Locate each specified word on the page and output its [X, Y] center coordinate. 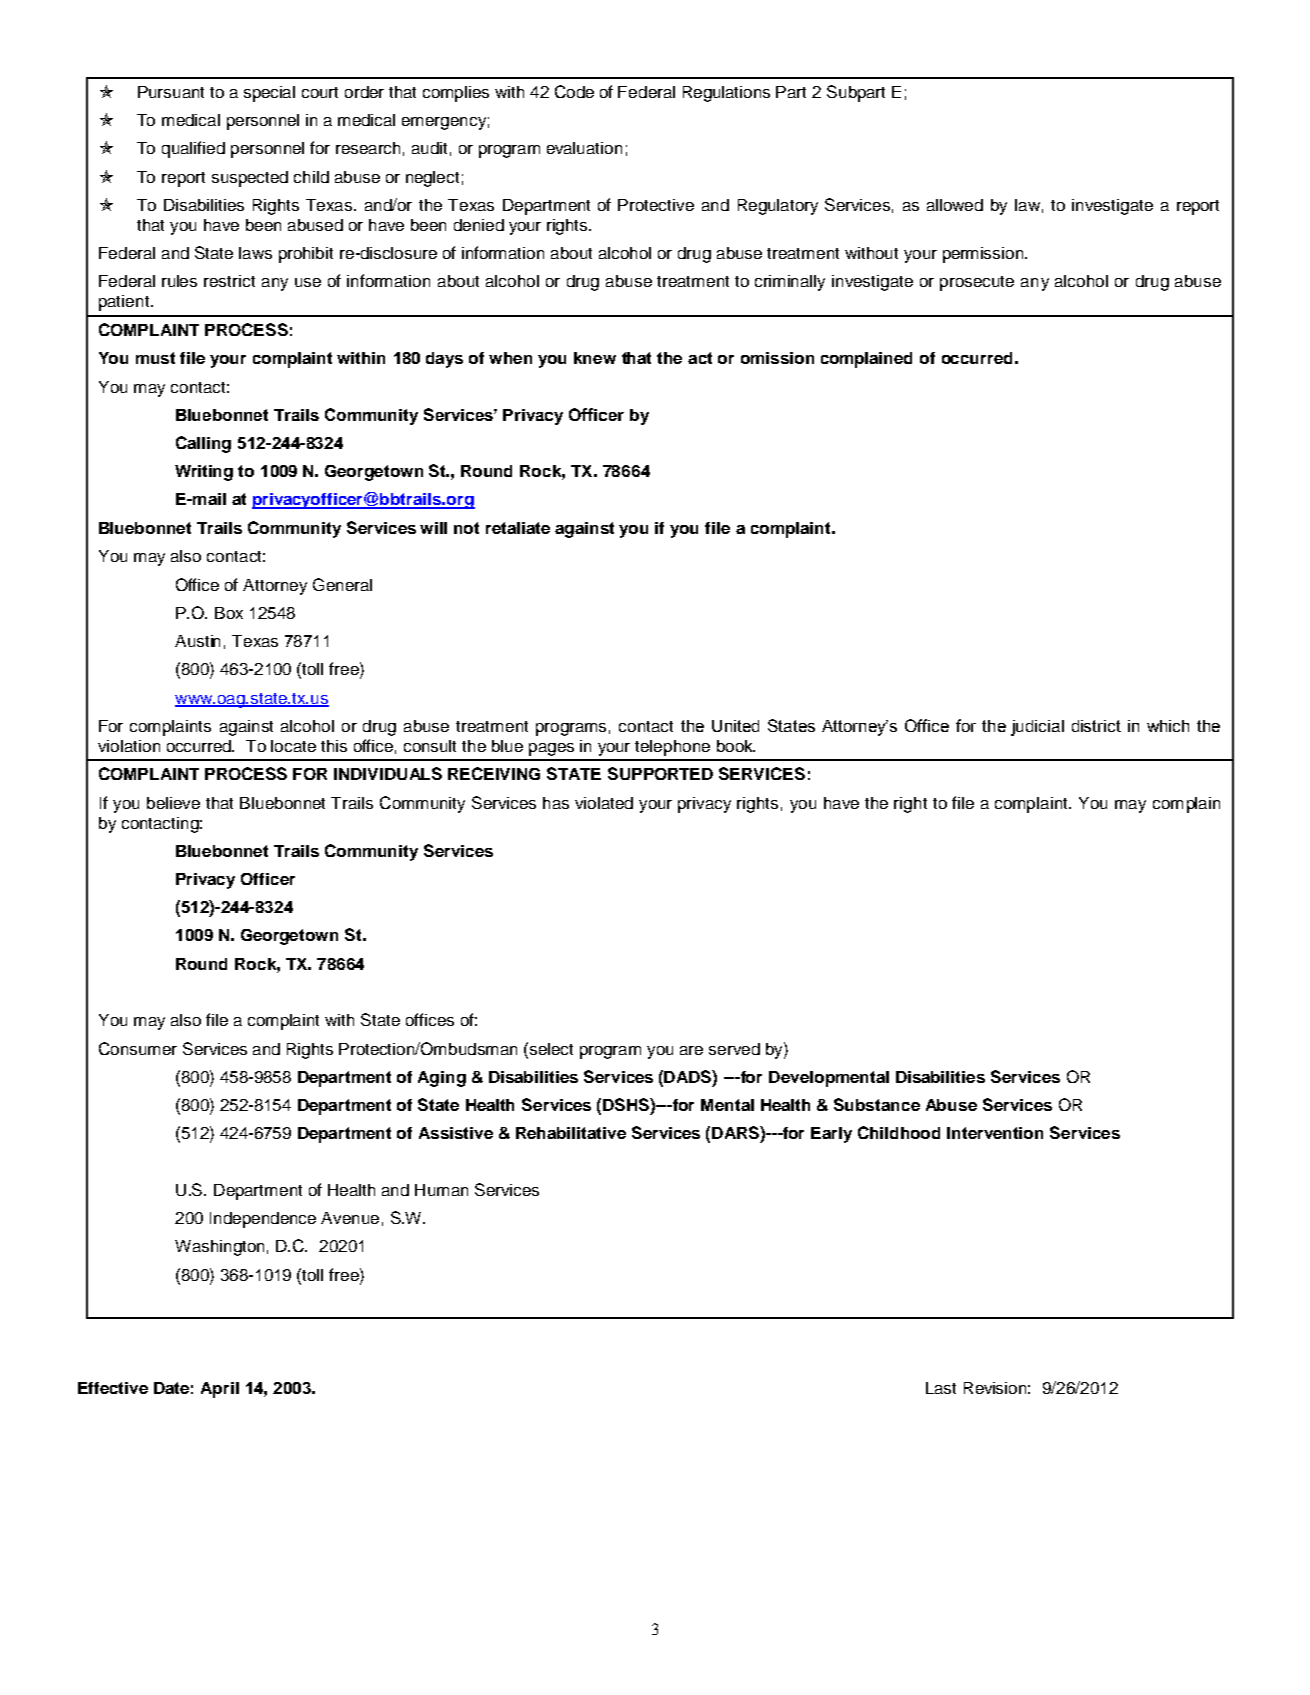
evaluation [584, 148]
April [220, 1390]
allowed [955, 205]
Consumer [138, 1048]
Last [941, 1388]
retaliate [518, 528]
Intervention [995, 1133]
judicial [1037, 728]
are [691, 1050]
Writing [204, 473]
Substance [877, 1104]
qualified [193, 149]
